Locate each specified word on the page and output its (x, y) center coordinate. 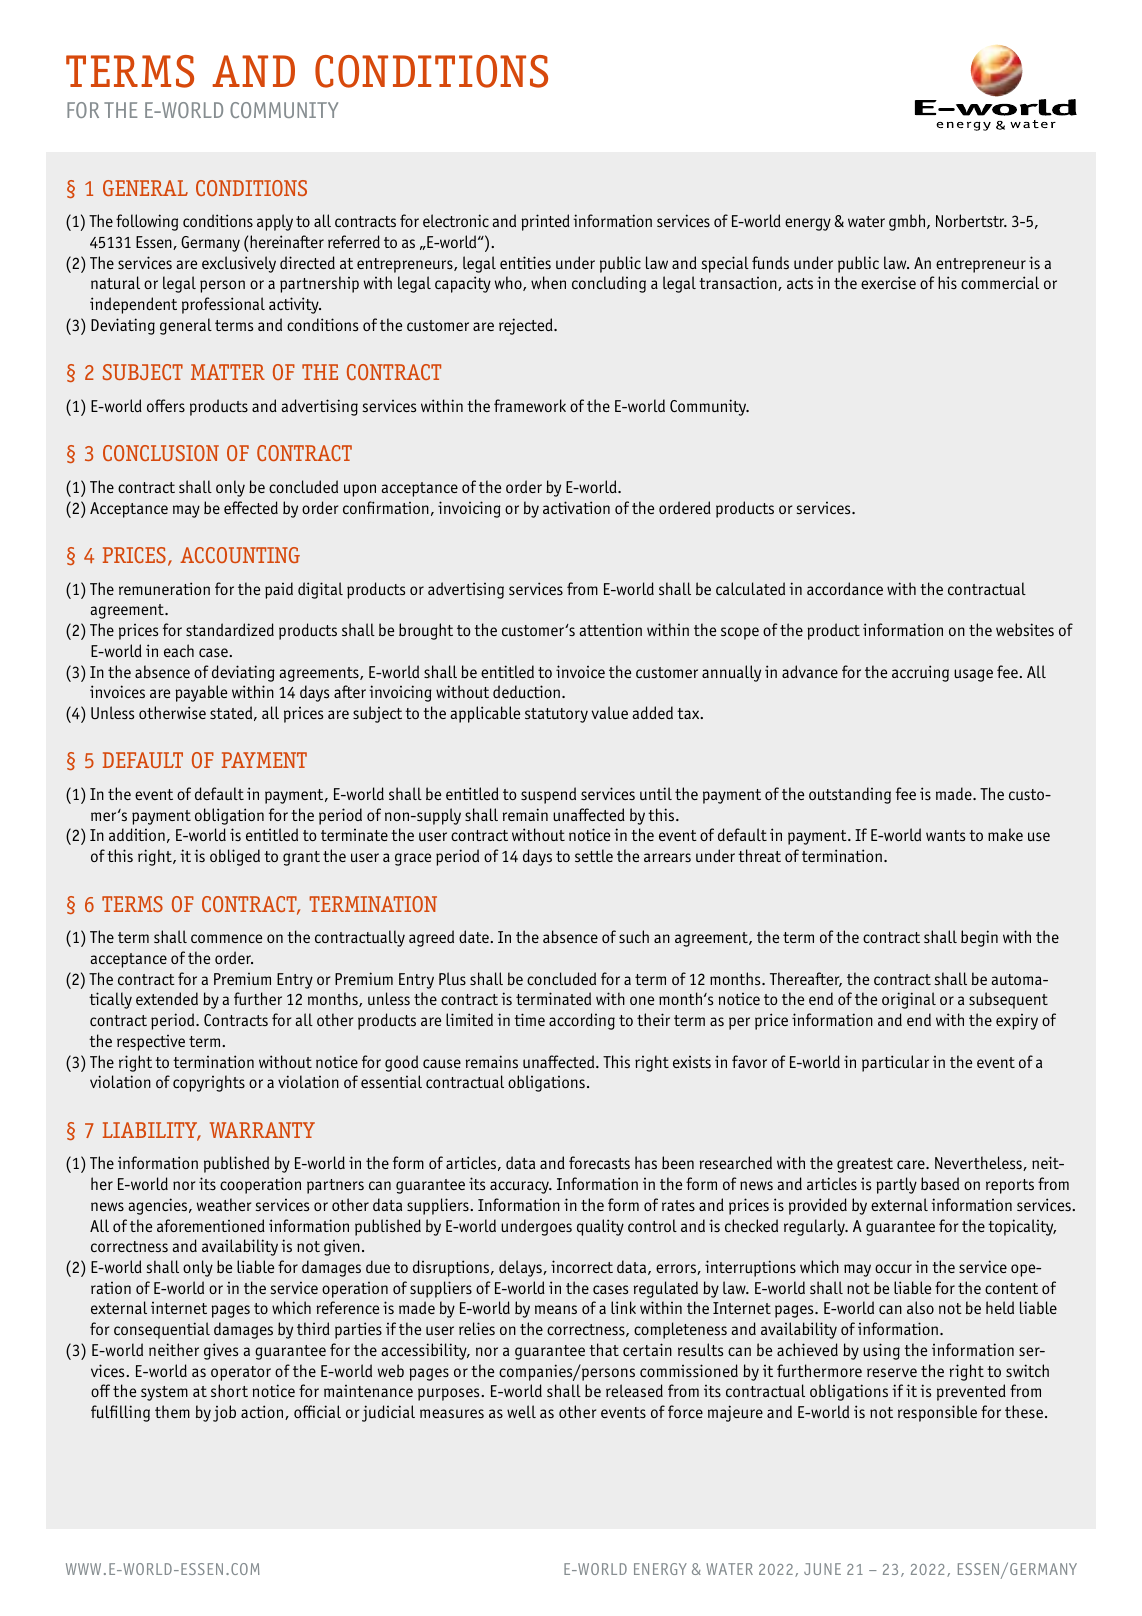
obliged (235, 857)
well (521, 1411)
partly (896, 1185)
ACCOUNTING (240, 555)
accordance (845, 588)
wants (945, 835)
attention (610, 629)
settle (594, 855)
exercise (888, 282)
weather (223, 1204)
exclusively (239, 264)
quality (600, 1227)
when (548, 282)
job (224, 1413)
